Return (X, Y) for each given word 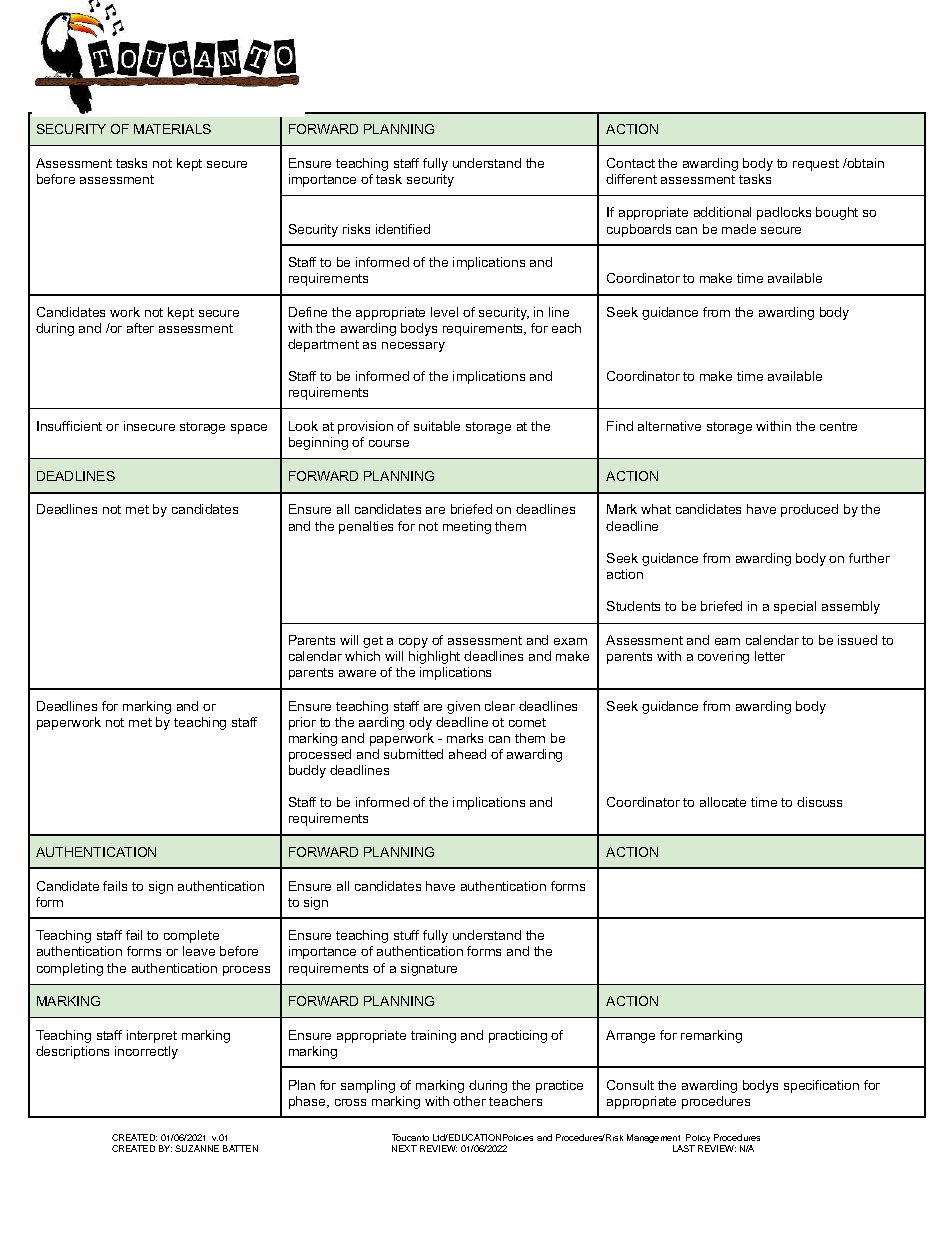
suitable (437, 426)
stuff (406, 935)
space (249, 429)
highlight (434, 657)
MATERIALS (172, 129)
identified (403, 229)
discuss (819, 802)
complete (191, 936)
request (816, 165)
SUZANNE (197, 1148)
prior (302, 723)
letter (770, 656)
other (469, 1101)
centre (838, 426)
